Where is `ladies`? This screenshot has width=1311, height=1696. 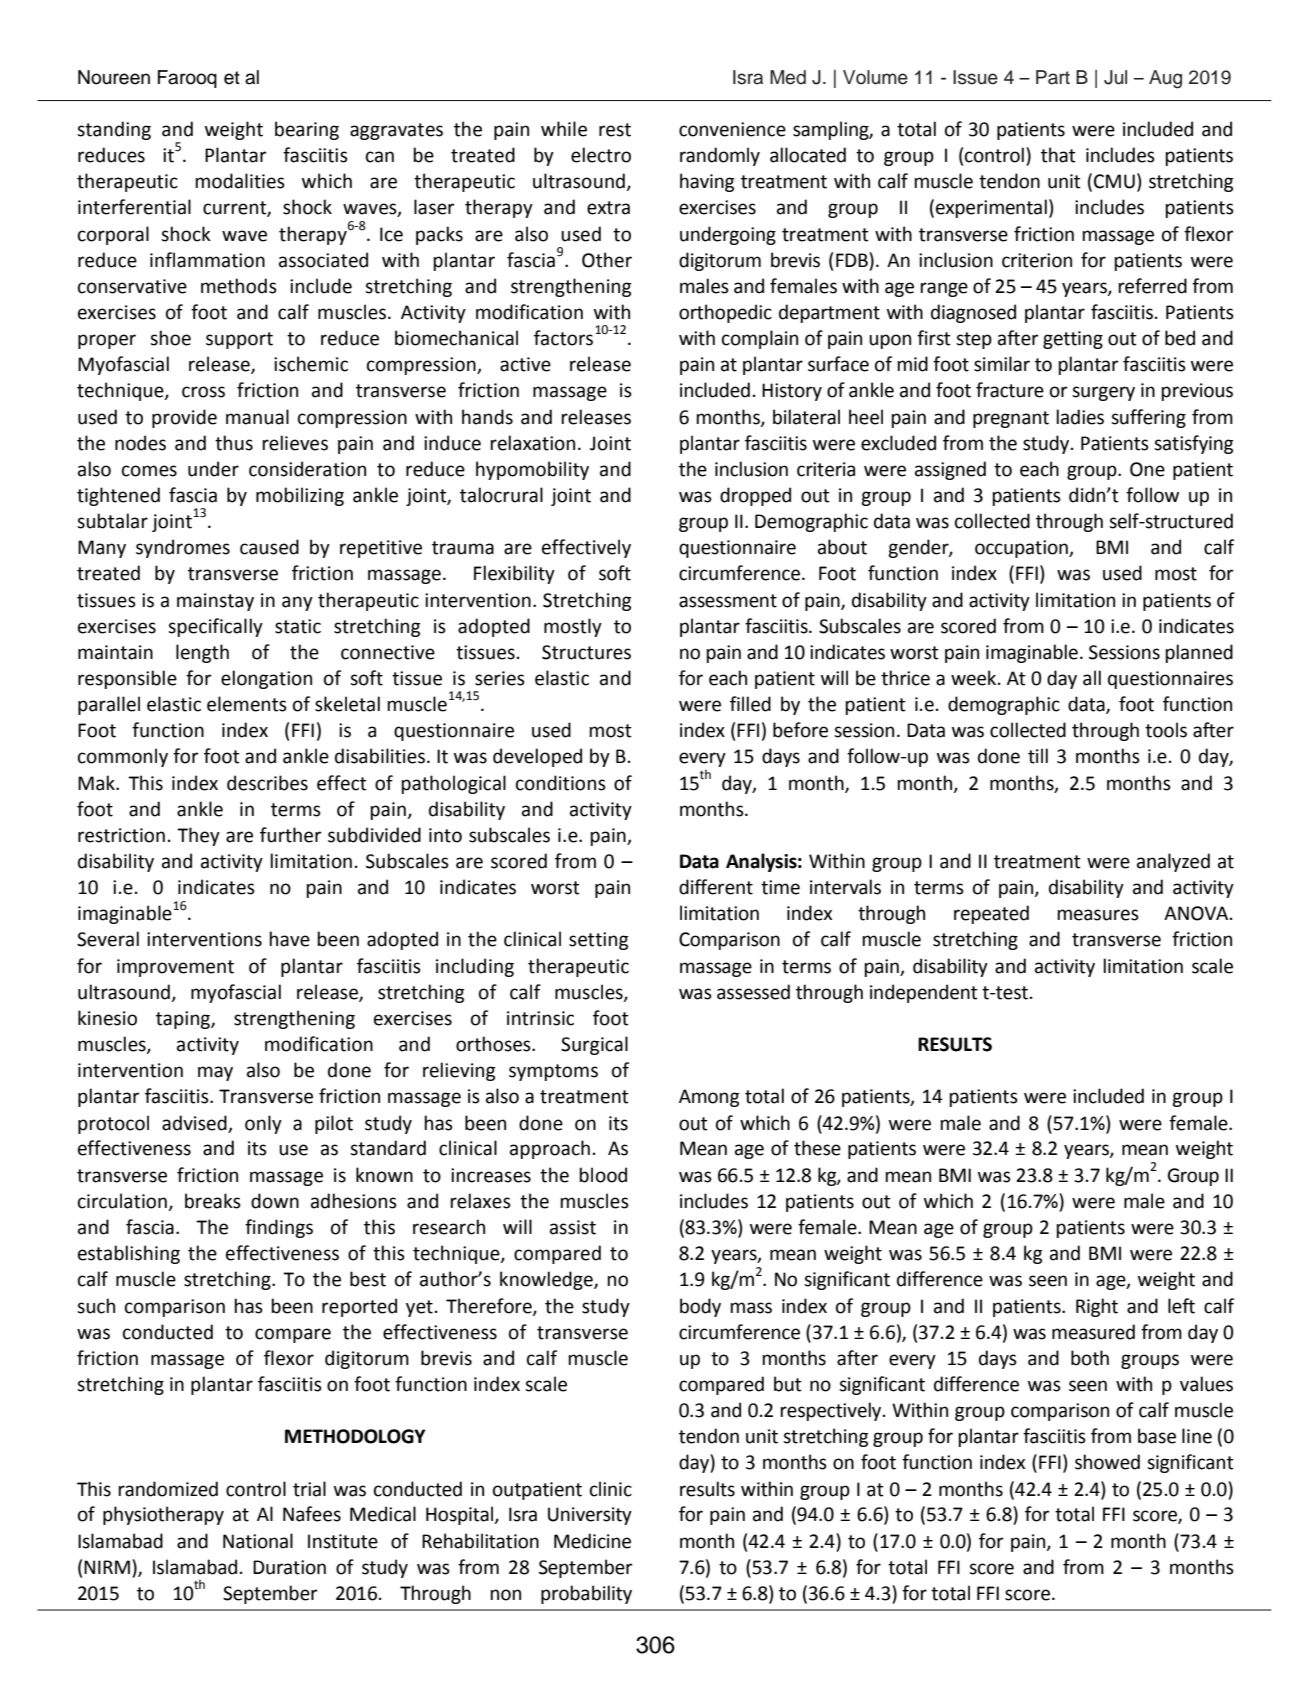 ladies is located at coordinates (1080, 417).
